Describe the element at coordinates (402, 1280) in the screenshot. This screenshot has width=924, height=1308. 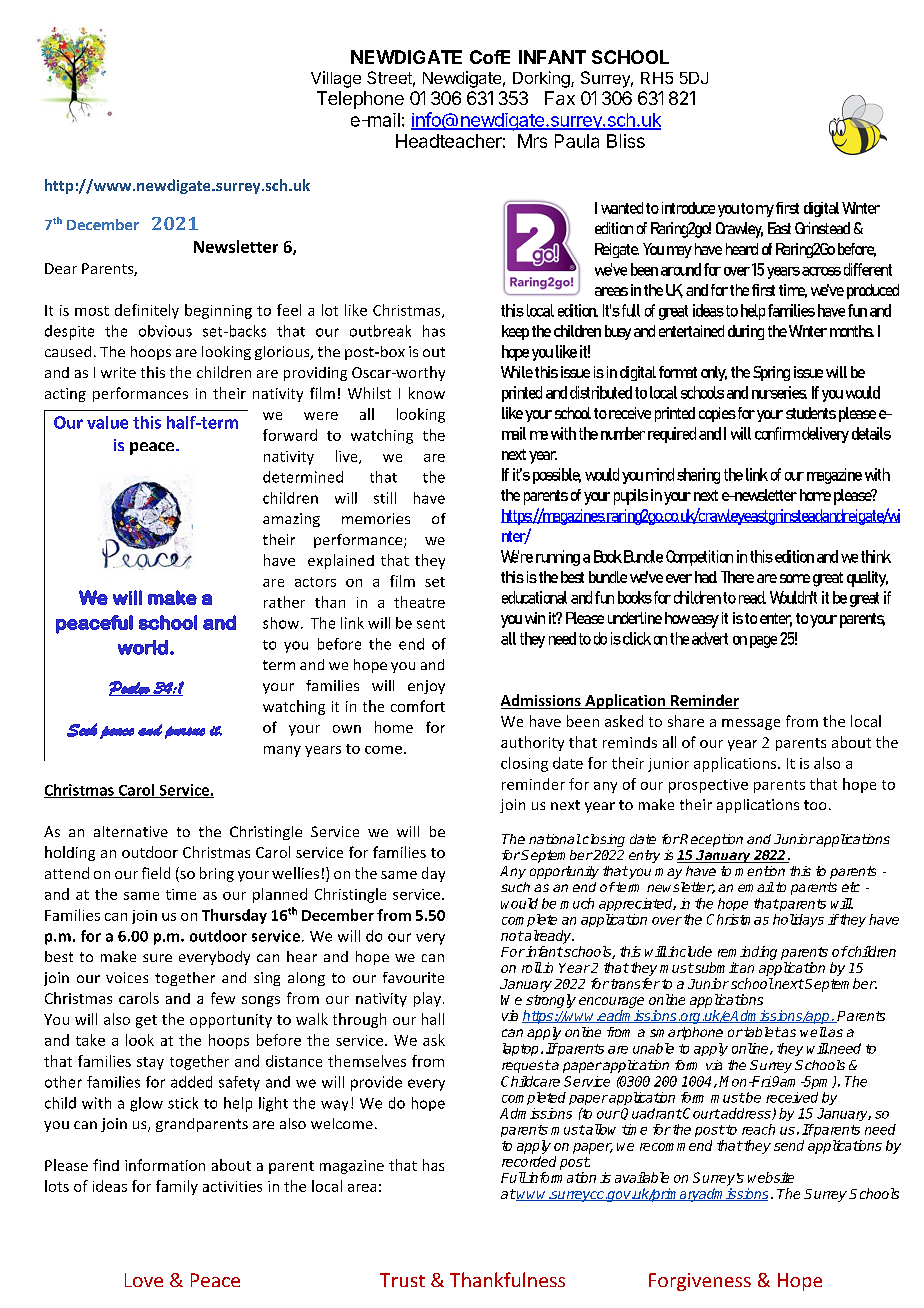
I see `Trust` at that location.
